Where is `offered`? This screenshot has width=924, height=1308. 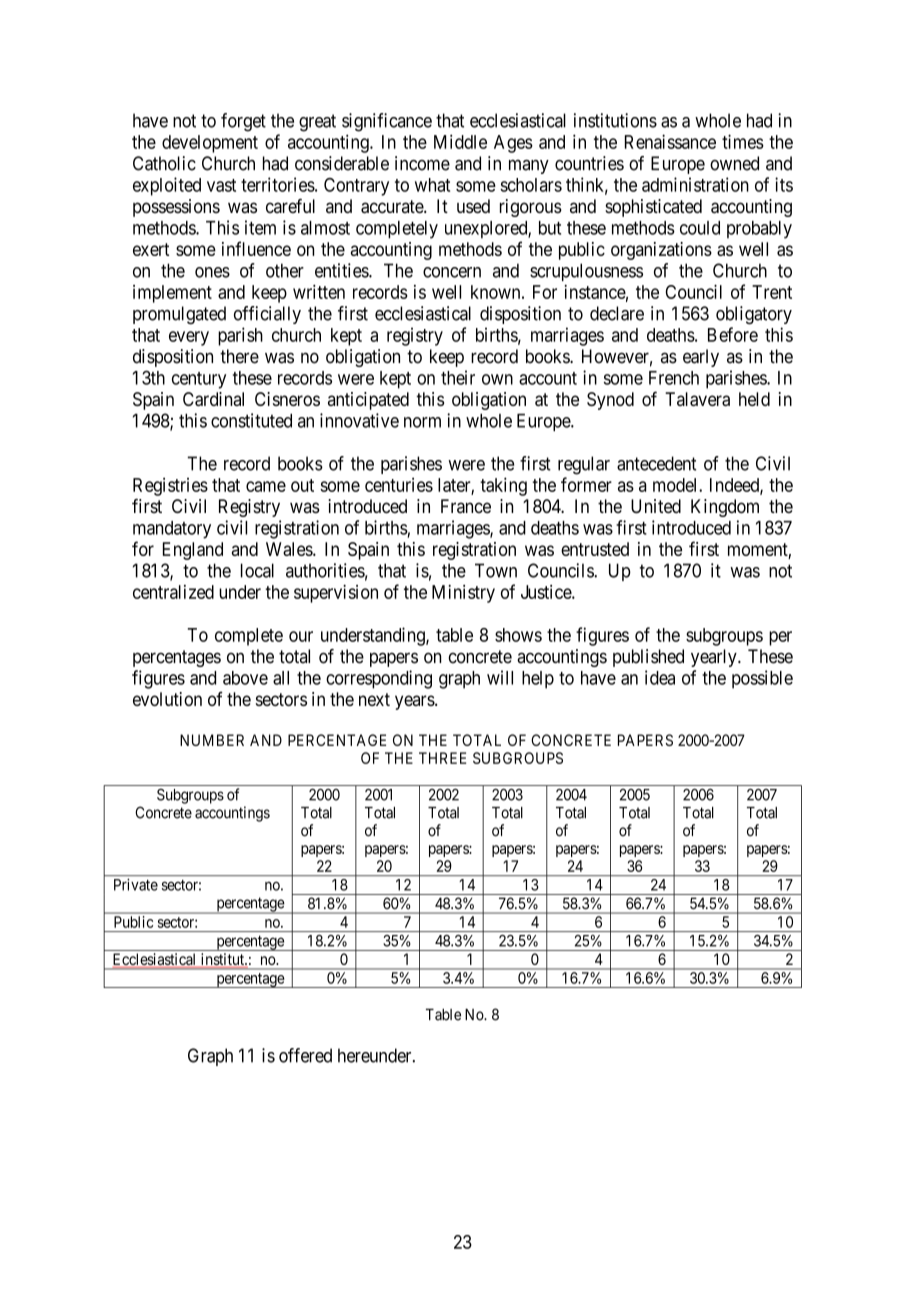 offered is located at coordinates (305, 1055).
